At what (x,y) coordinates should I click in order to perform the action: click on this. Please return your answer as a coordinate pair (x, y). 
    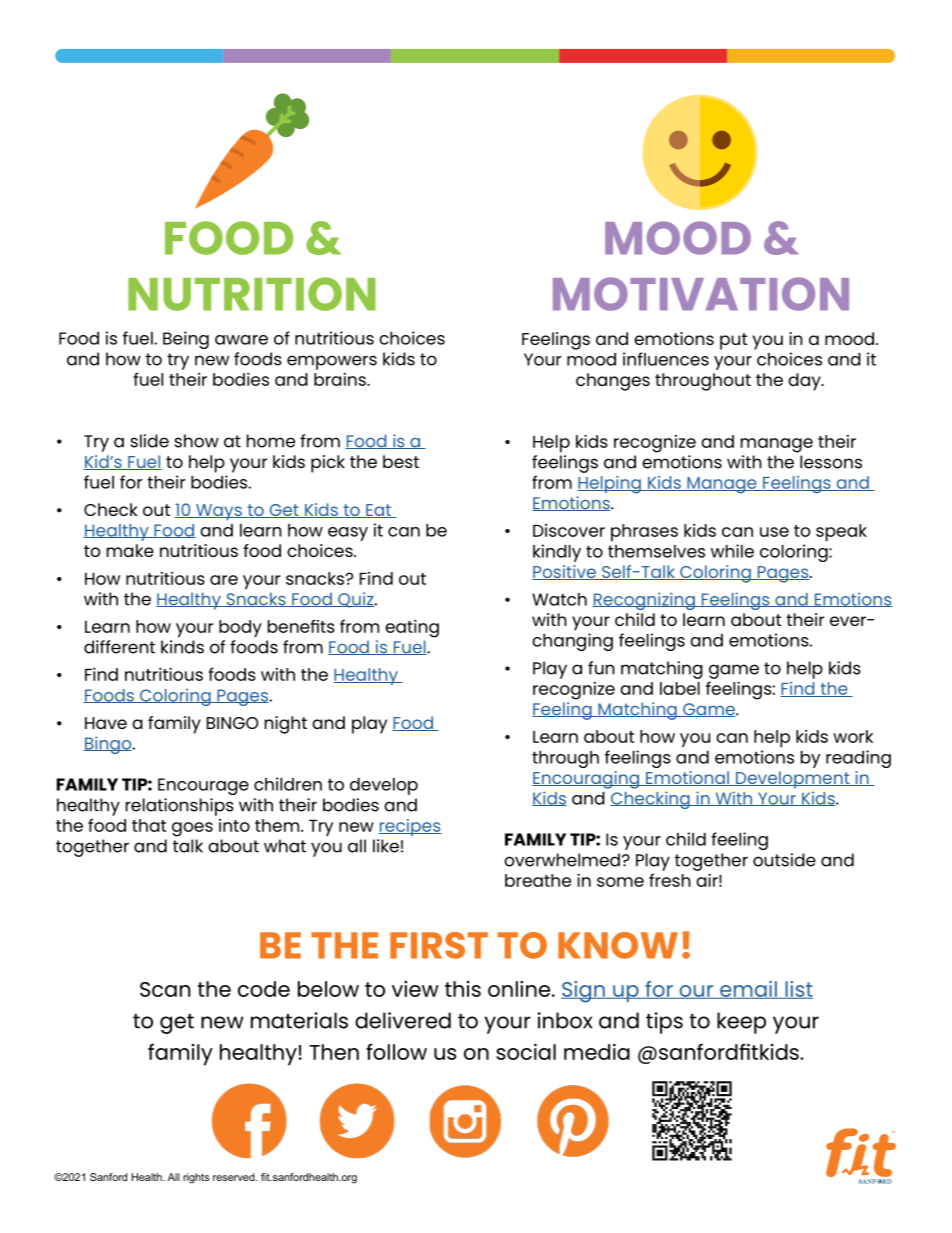
    Looking at the image, I should click on (463, 989).
